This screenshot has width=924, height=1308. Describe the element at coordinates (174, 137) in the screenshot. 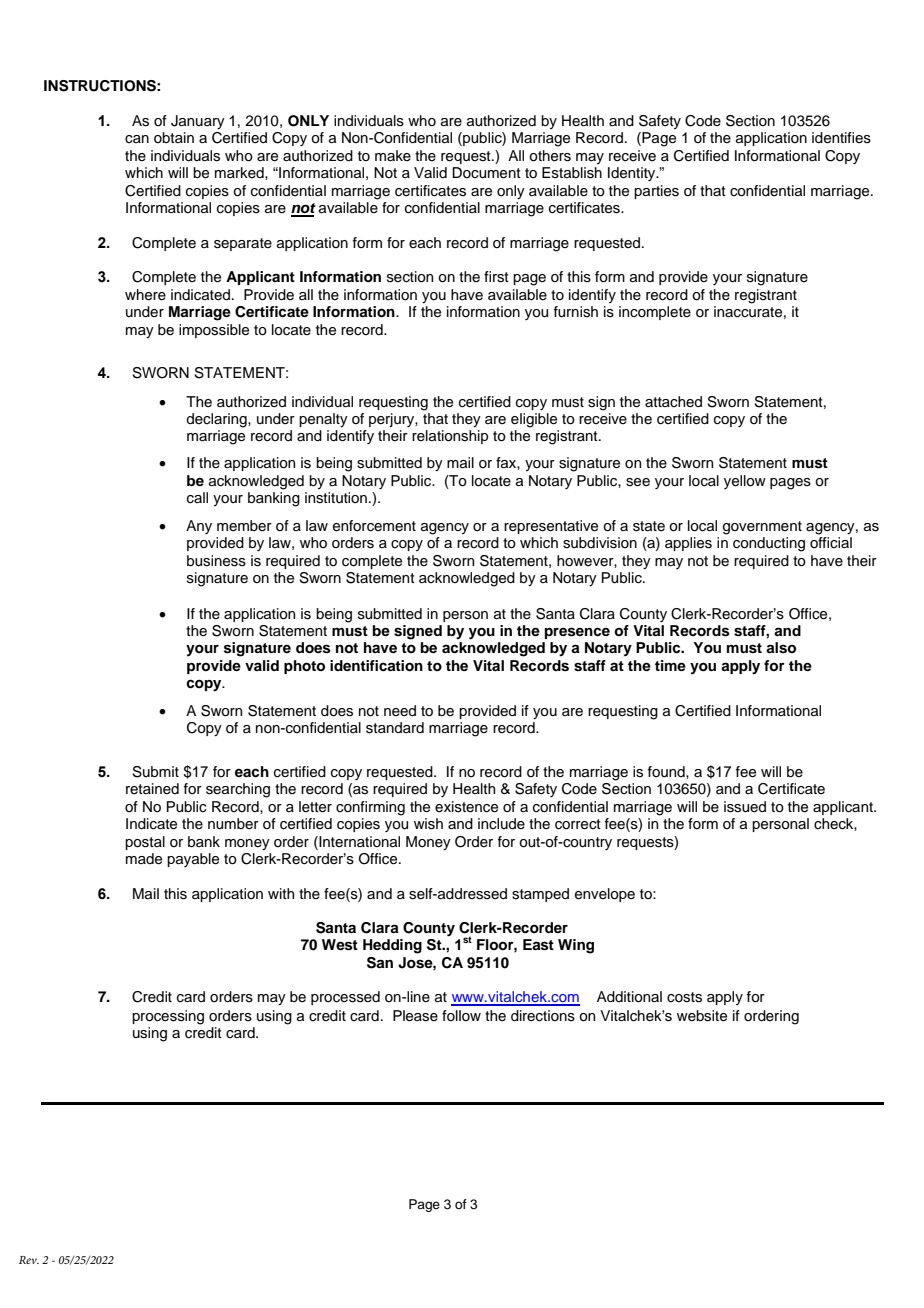

I see `obtain` at that location.
